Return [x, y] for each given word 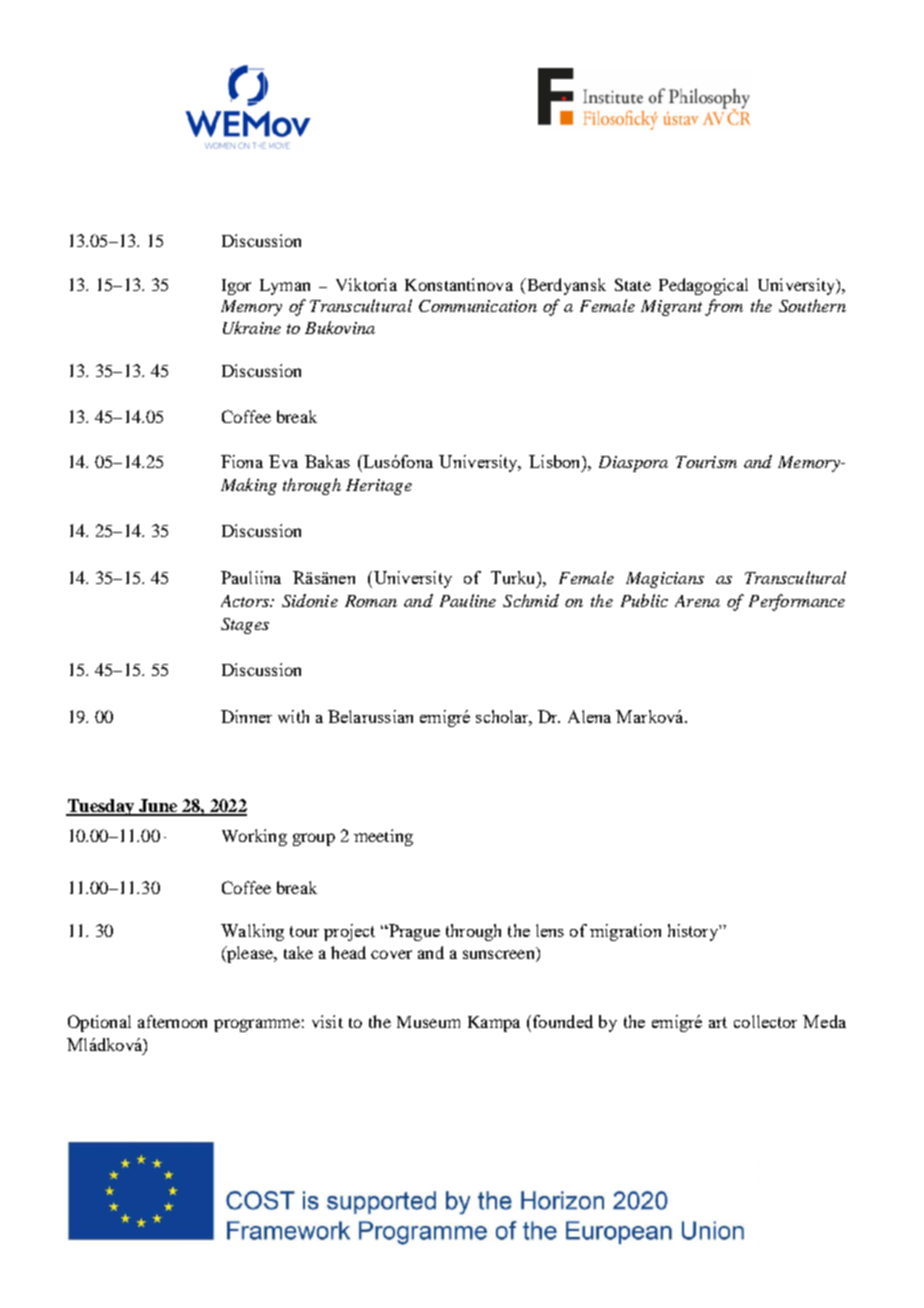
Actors [246, 601]
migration [625, 932]
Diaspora [633, 464]
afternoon [172, 1021]
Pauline [468, 600]
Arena [697, 601]
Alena [589, 716]
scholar [504, 717]
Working [254, 837]
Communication [478, 306]
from [724, 307]
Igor [236, 287]
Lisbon [556, 461]
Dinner [246, 716]
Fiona [242, 461]
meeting [383, 837]
